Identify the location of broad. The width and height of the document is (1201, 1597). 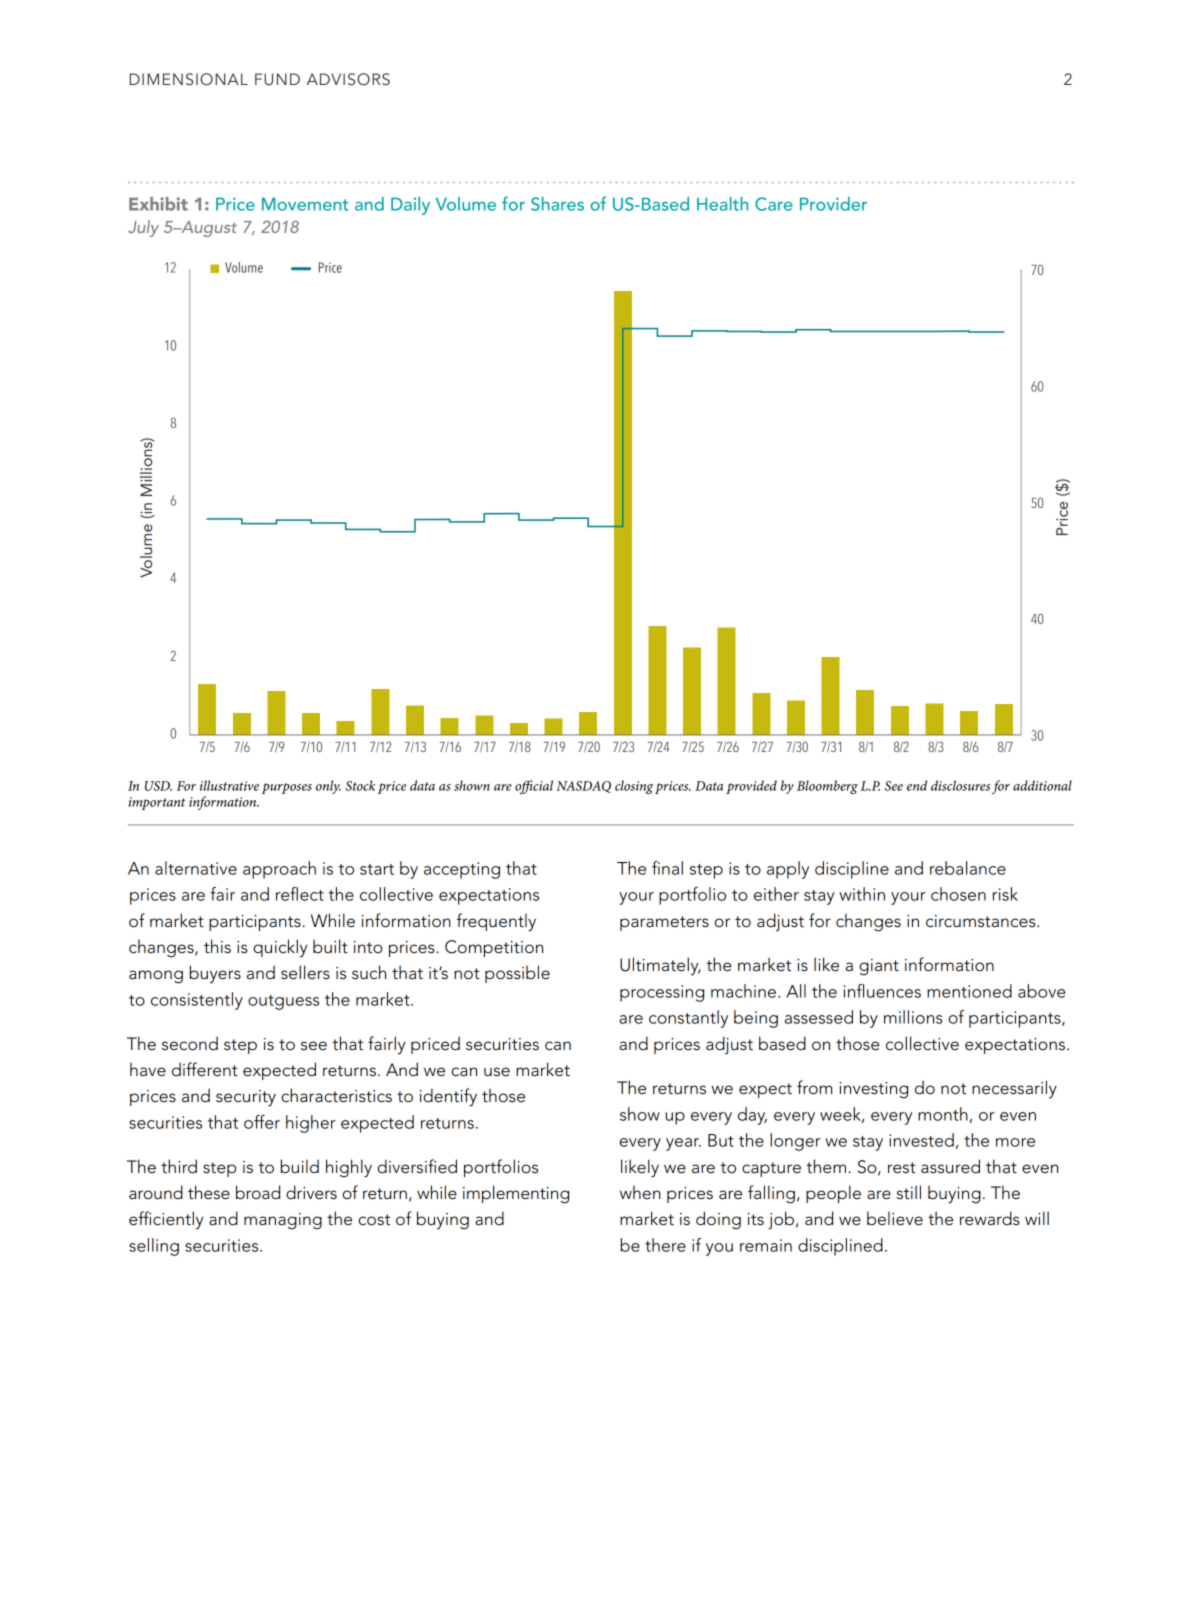
(258, 1192).
